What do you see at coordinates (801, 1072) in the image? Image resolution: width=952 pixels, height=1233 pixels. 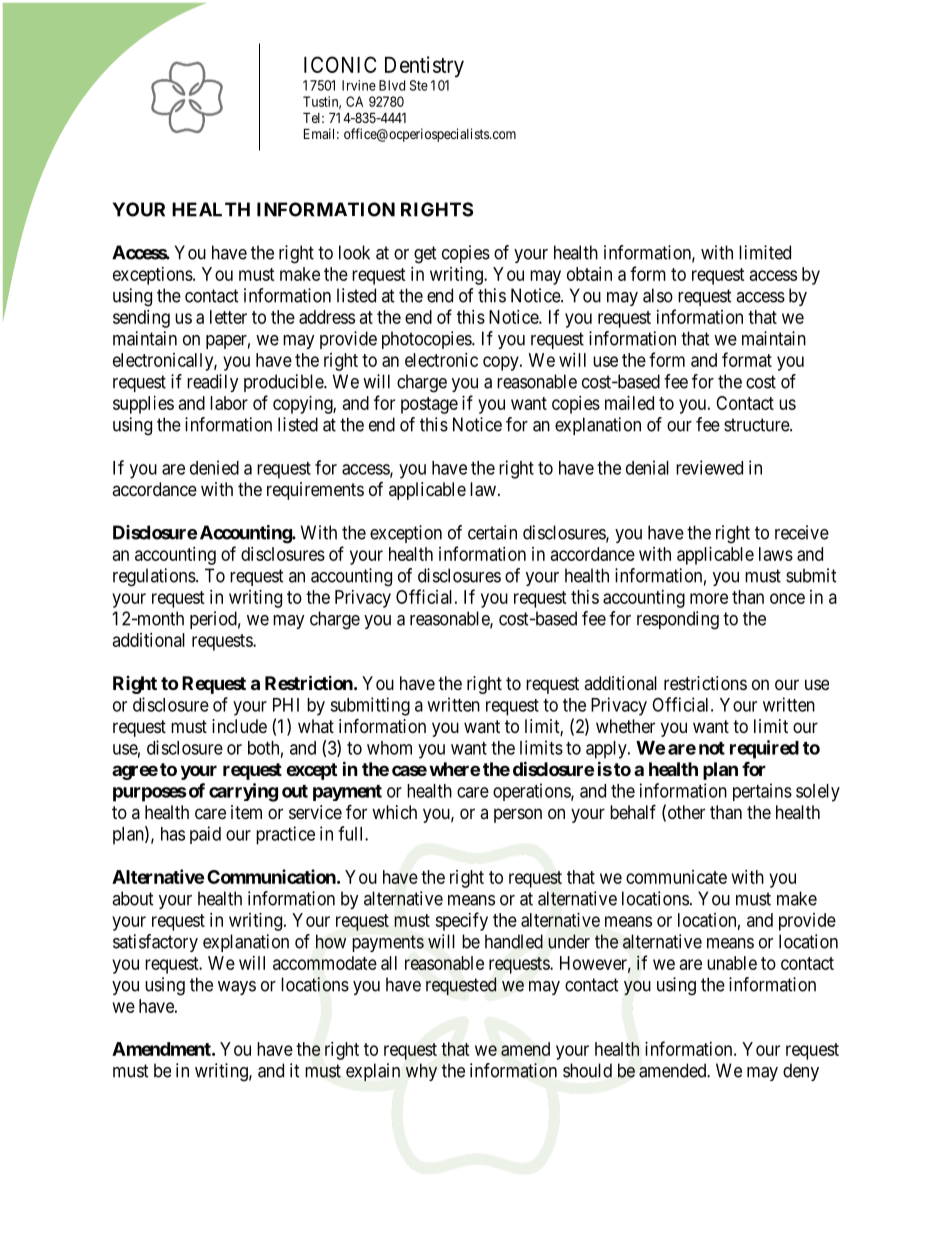 I see `deny` at bounding box center [801, 1072].
